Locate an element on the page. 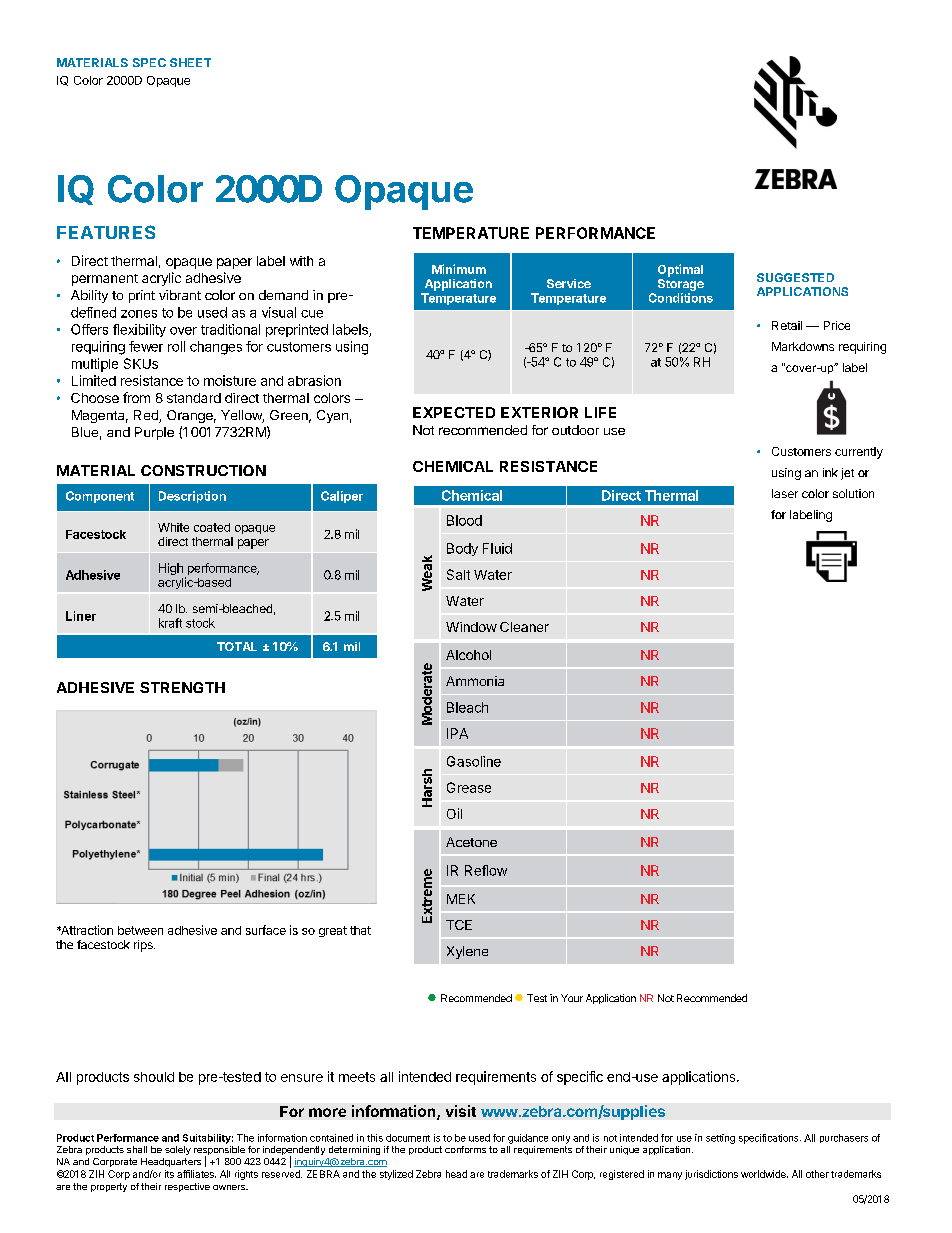 The width and height of the page is (952, 1233). laser is located at coordinates (785, 493).
